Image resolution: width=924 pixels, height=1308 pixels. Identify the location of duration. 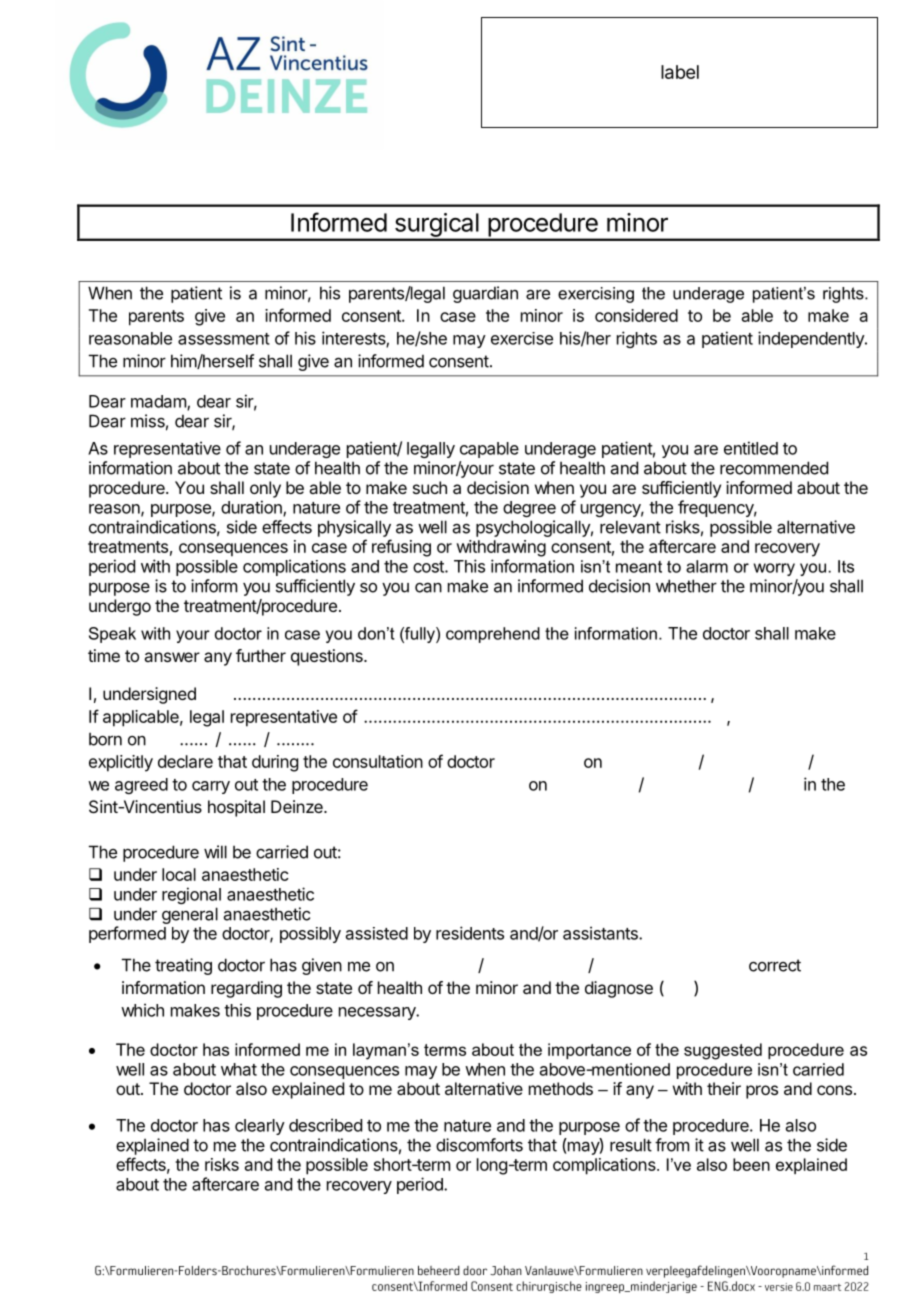
(252, 508).
